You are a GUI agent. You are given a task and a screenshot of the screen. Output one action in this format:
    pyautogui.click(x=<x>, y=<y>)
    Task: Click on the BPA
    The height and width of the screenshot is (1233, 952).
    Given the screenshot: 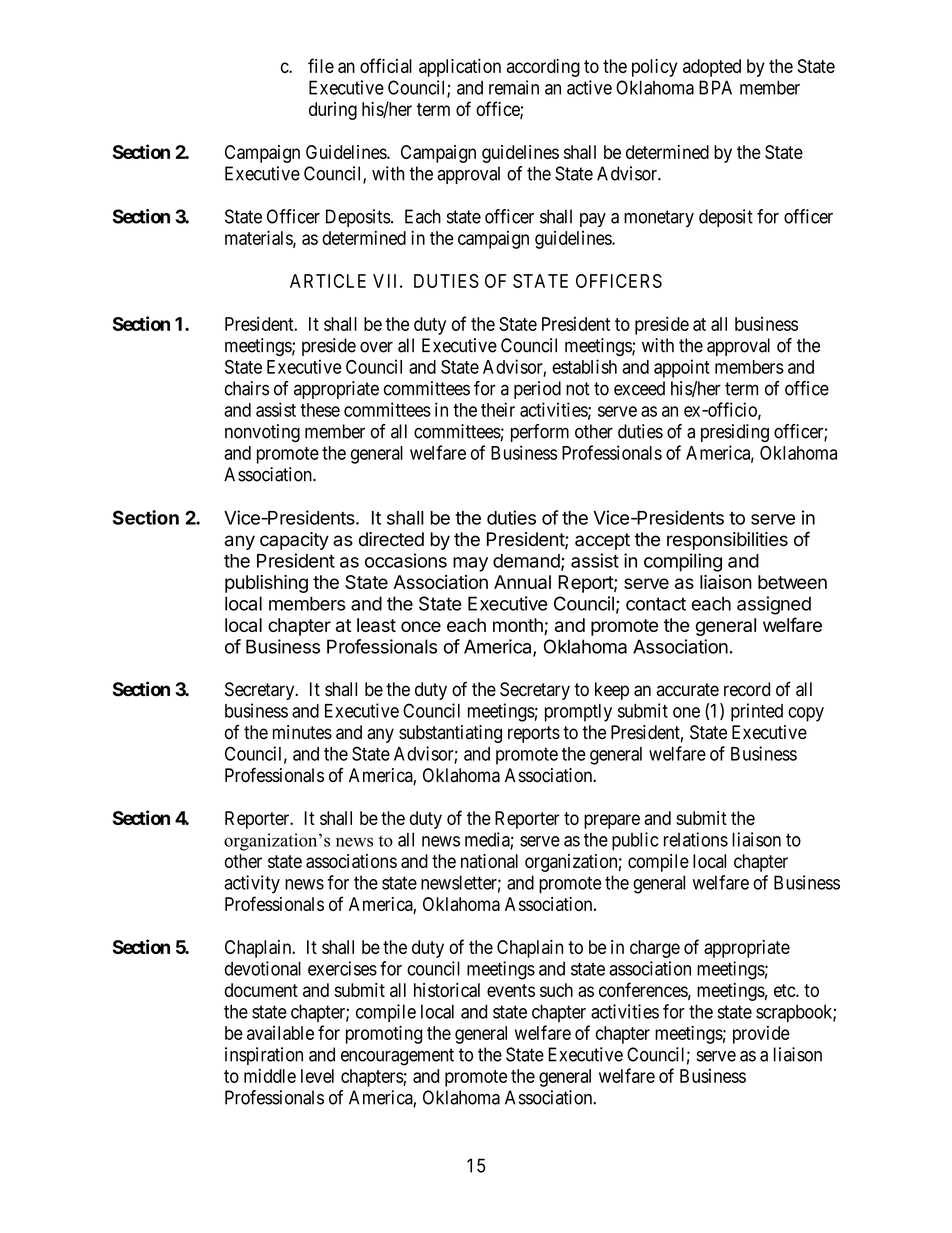 What is the action you would take?
    pyautogui.click(x=715, y=87)
